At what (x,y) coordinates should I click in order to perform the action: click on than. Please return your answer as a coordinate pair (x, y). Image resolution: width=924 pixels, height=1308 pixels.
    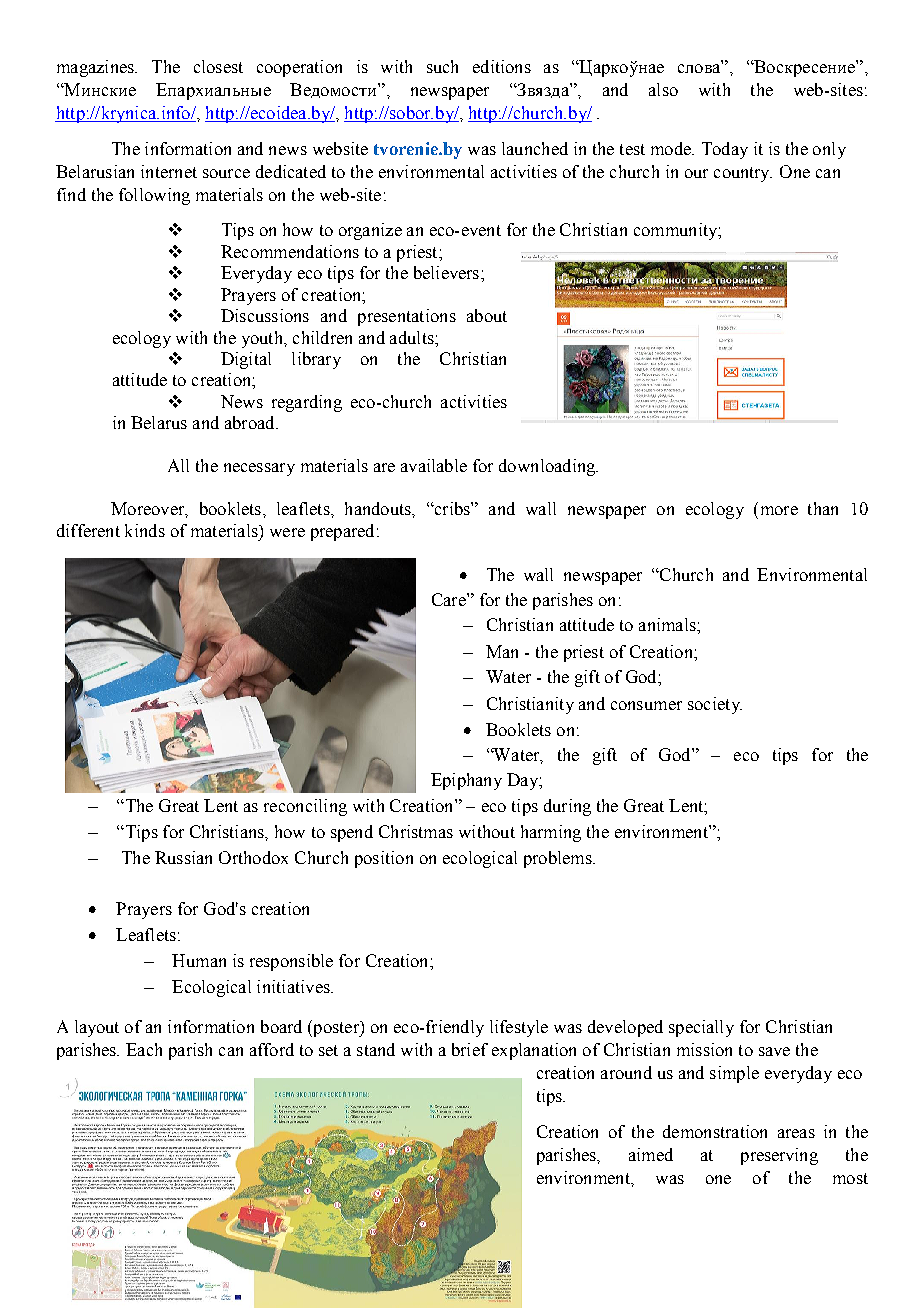
    Looking at the image, I should click on (823, 508).
